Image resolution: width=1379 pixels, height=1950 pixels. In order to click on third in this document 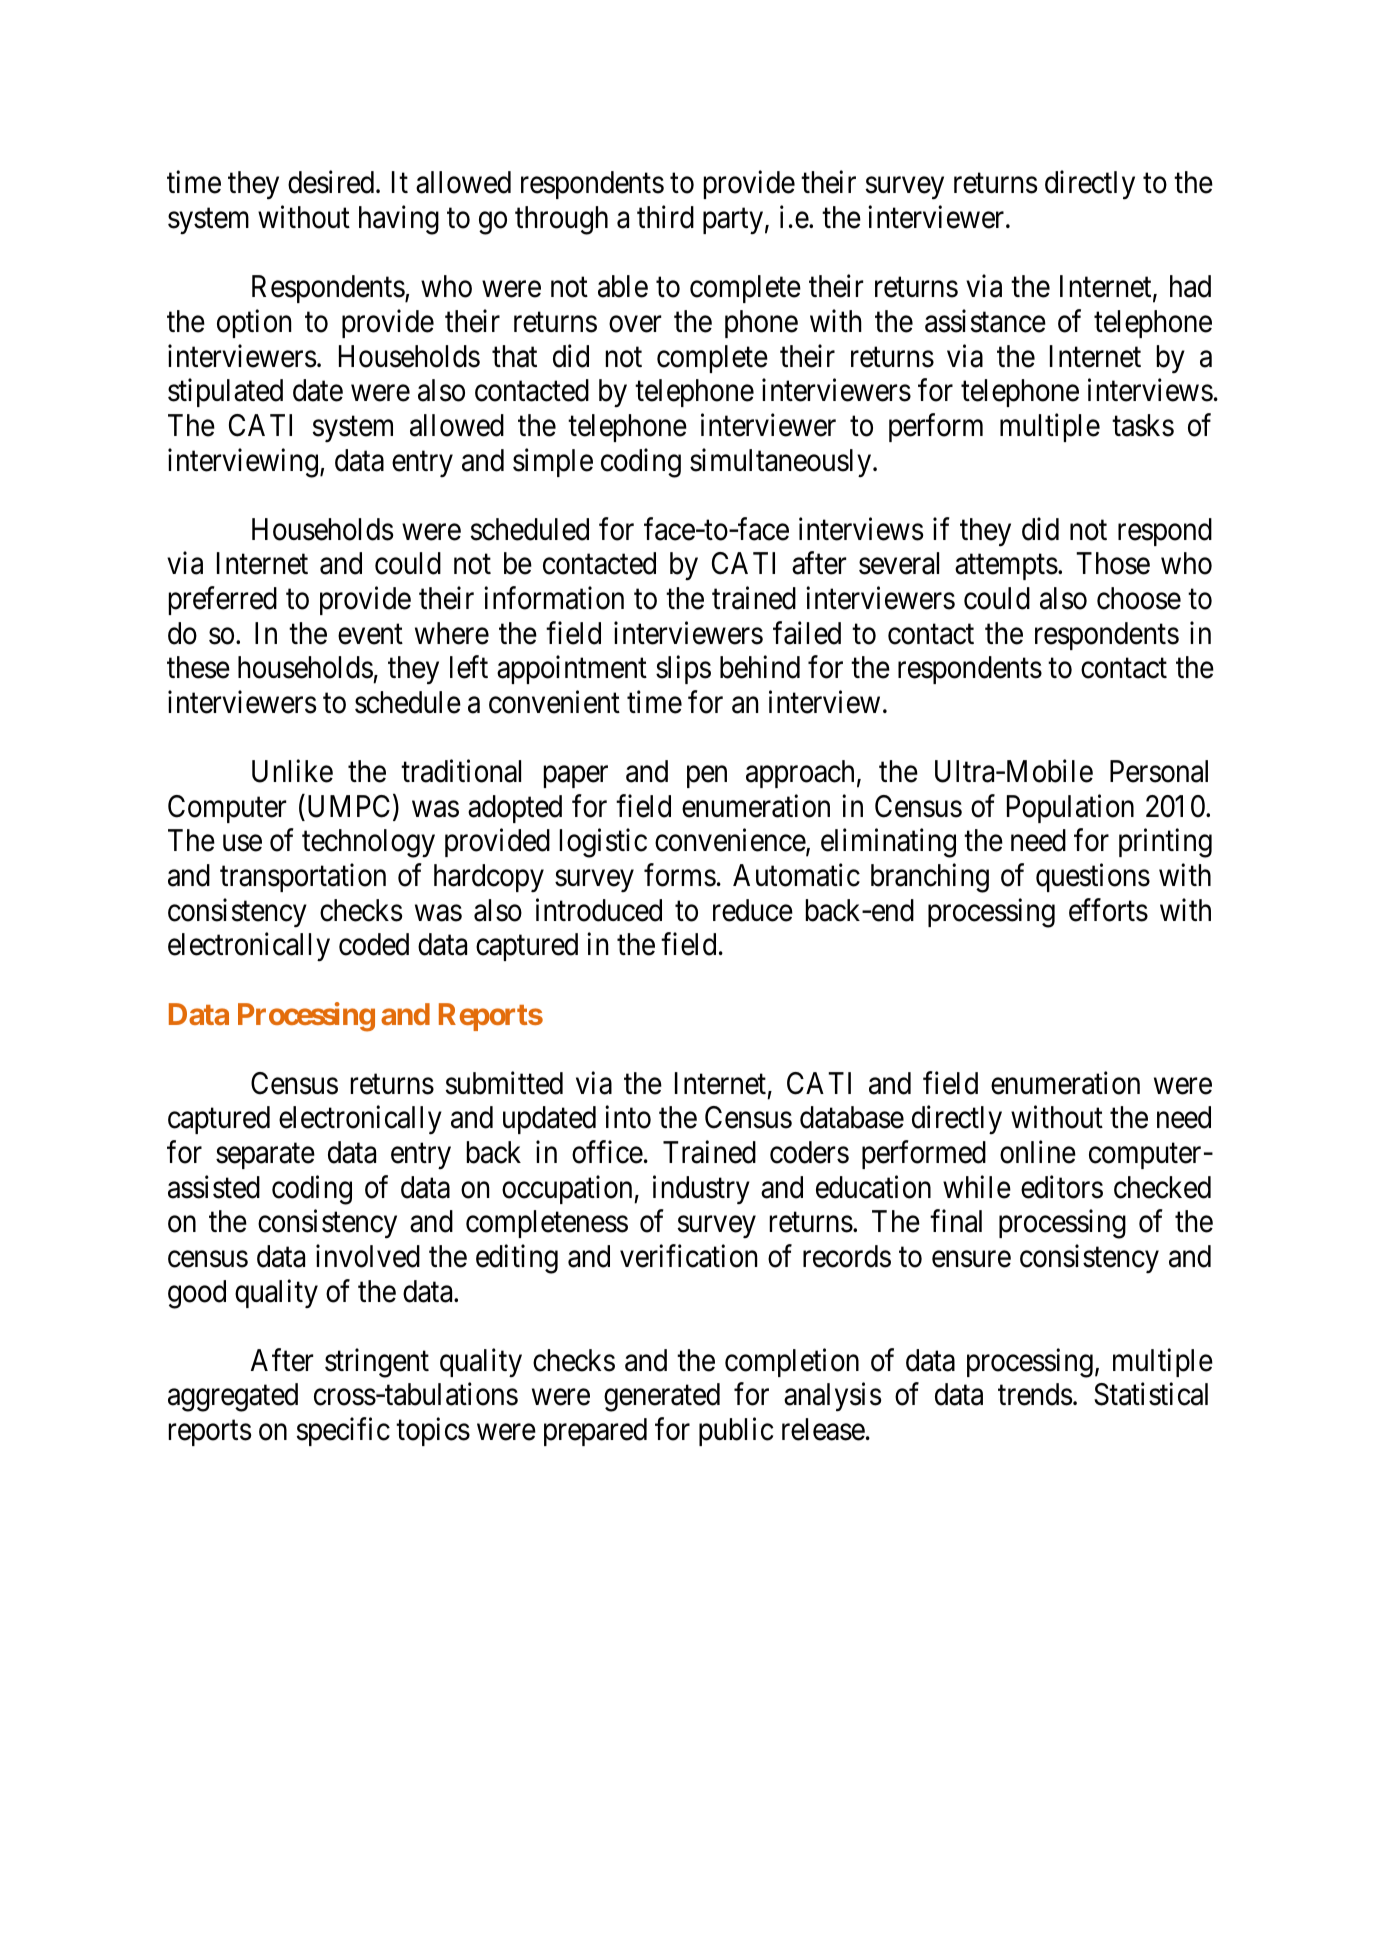, I will do `click(665, 217)`.
